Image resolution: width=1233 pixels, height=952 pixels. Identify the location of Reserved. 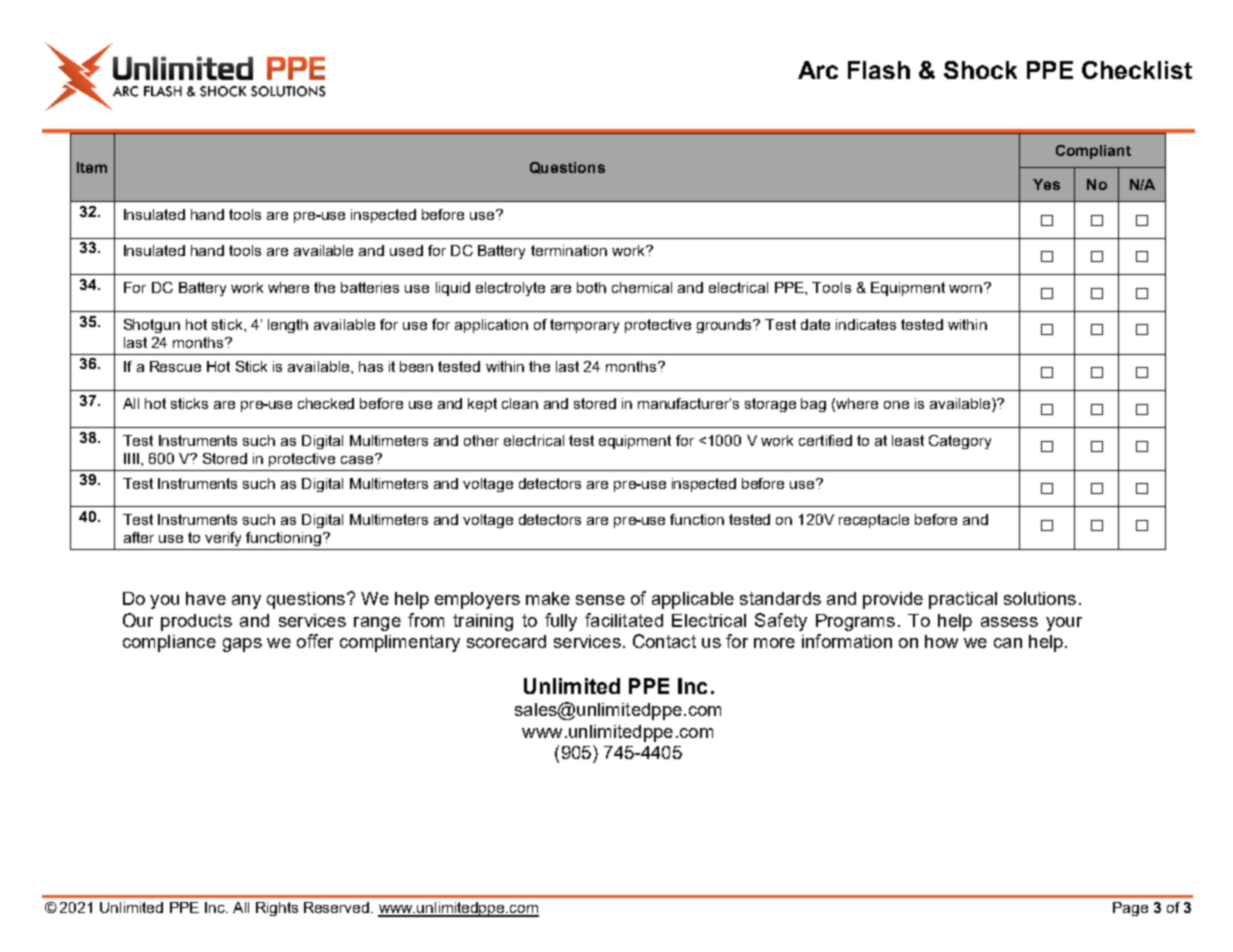
(338, 907).
